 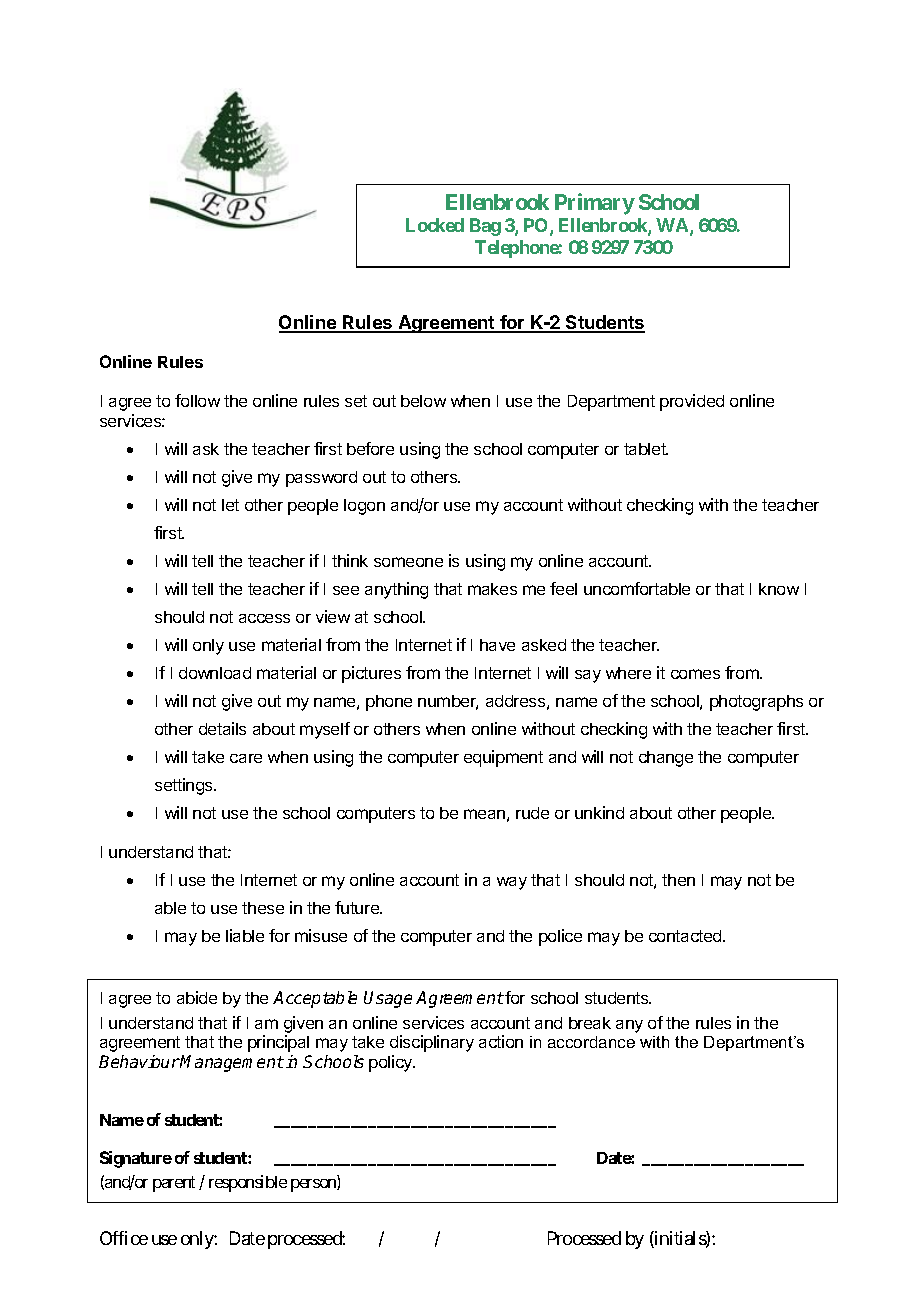 What do you see at coordinates (779, 589) in the screenshot?
I see `know` at bounding box center [779, 589].
